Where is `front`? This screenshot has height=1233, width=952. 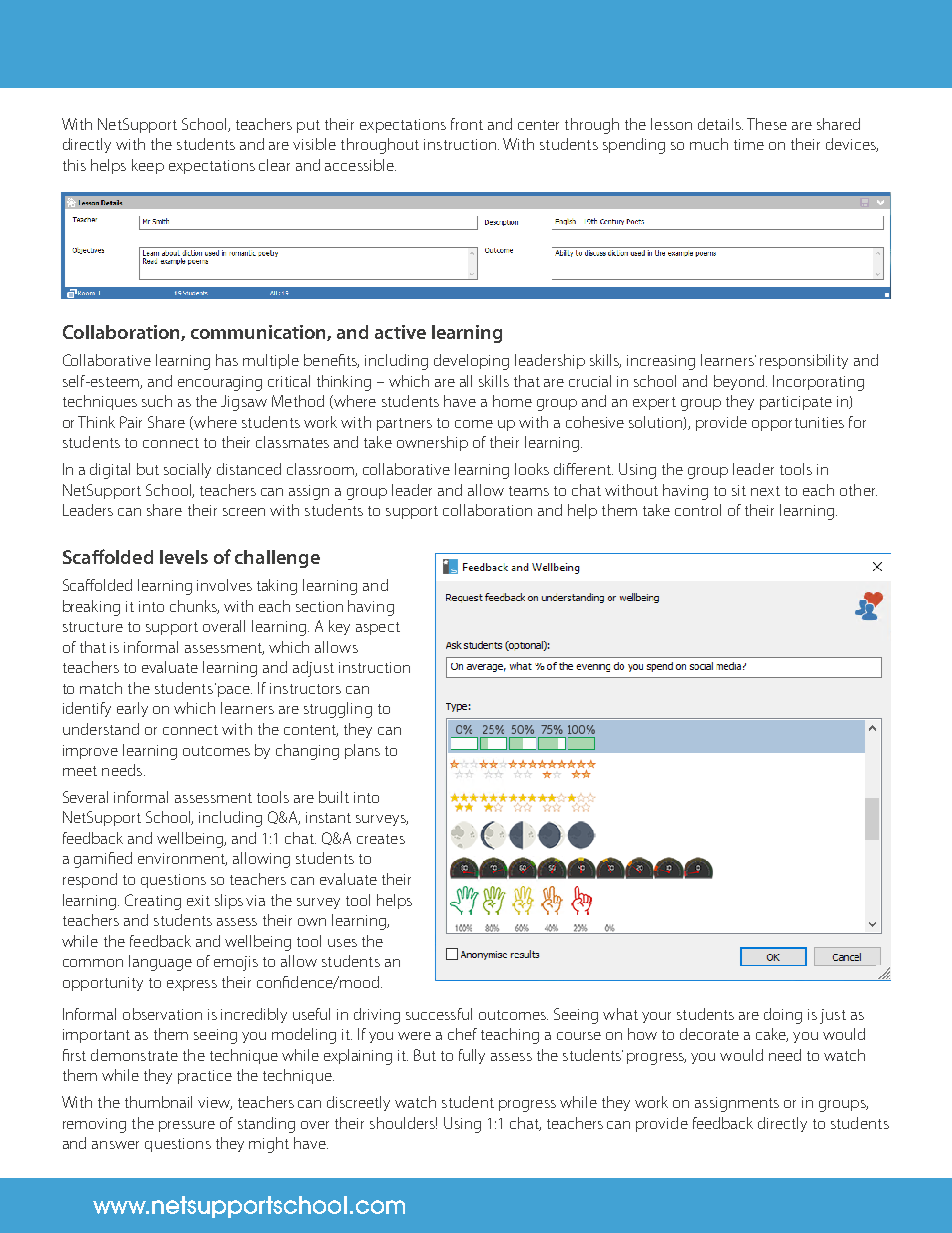 front is located at coordinates (467, 124).
